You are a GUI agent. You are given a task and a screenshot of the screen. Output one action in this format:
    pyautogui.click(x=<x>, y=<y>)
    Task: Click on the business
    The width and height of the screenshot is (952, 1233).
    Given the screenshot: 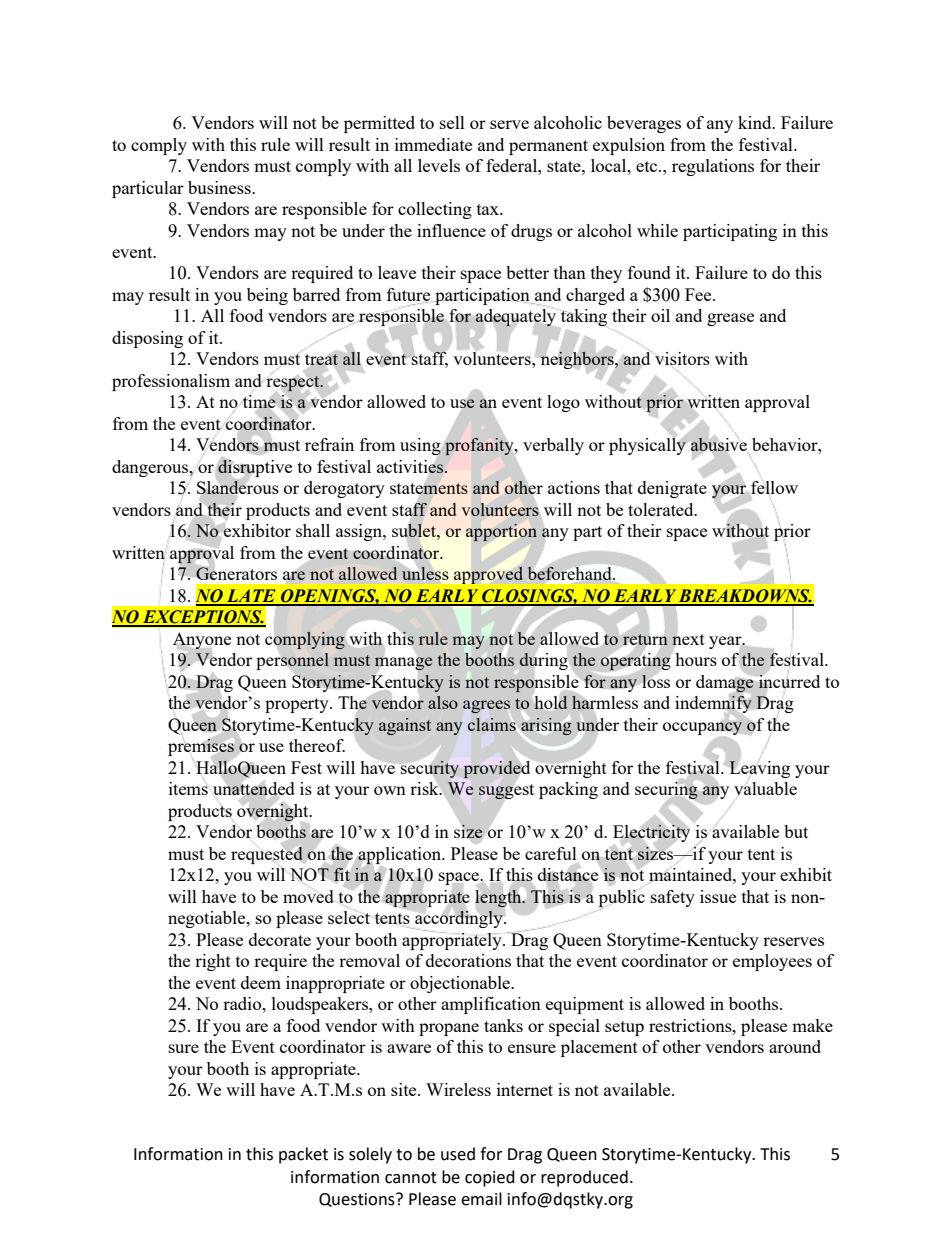 What is the action you would take?
    pyautogui.click(x=220, y=187)
